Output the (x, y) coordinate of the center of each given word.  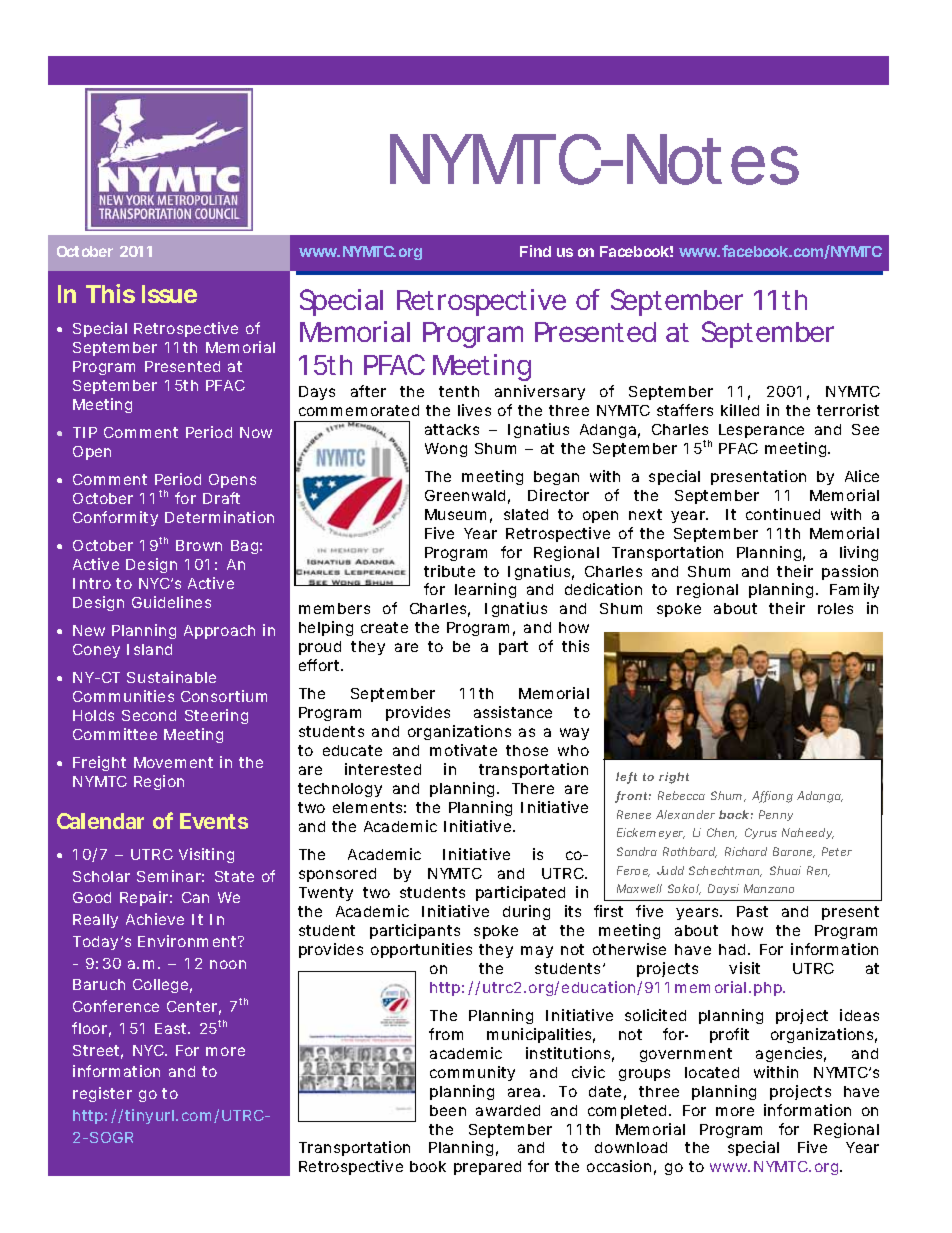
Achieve (155, 919)
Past (752, 911)
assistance (513, 712)
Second (149, 715)
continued (783, 514)
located (712, 1072)
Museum (455, 514)
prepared (487, 1168)
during (526, 912)
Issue (169, 294)
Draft (221, 498)
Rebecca (681, 795)
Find (535, 251)
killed (740, 410)
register (102, 1094)
